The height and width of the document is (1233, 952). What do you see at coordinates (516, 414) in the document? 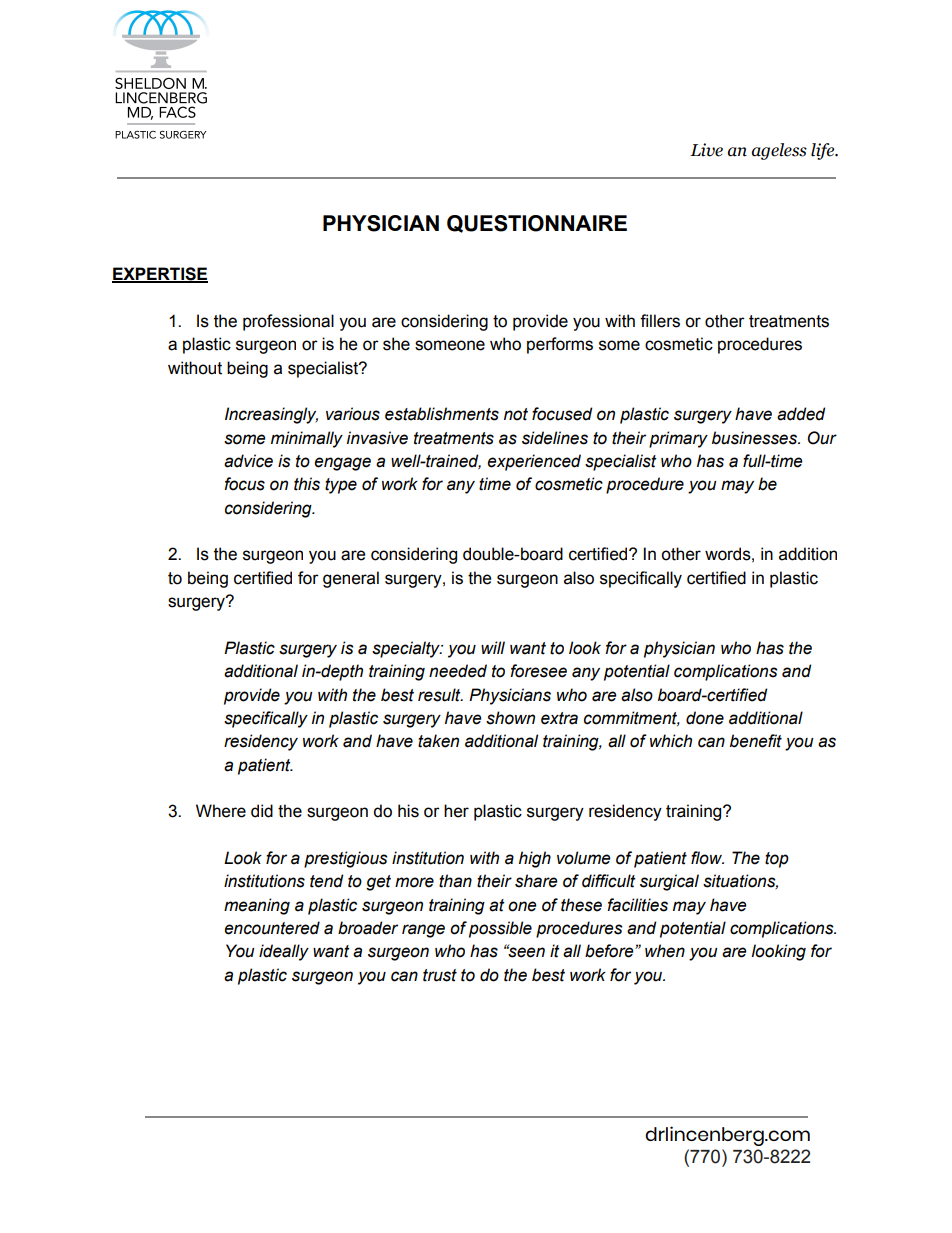
I see `not` at bounding box center [516, 414].
